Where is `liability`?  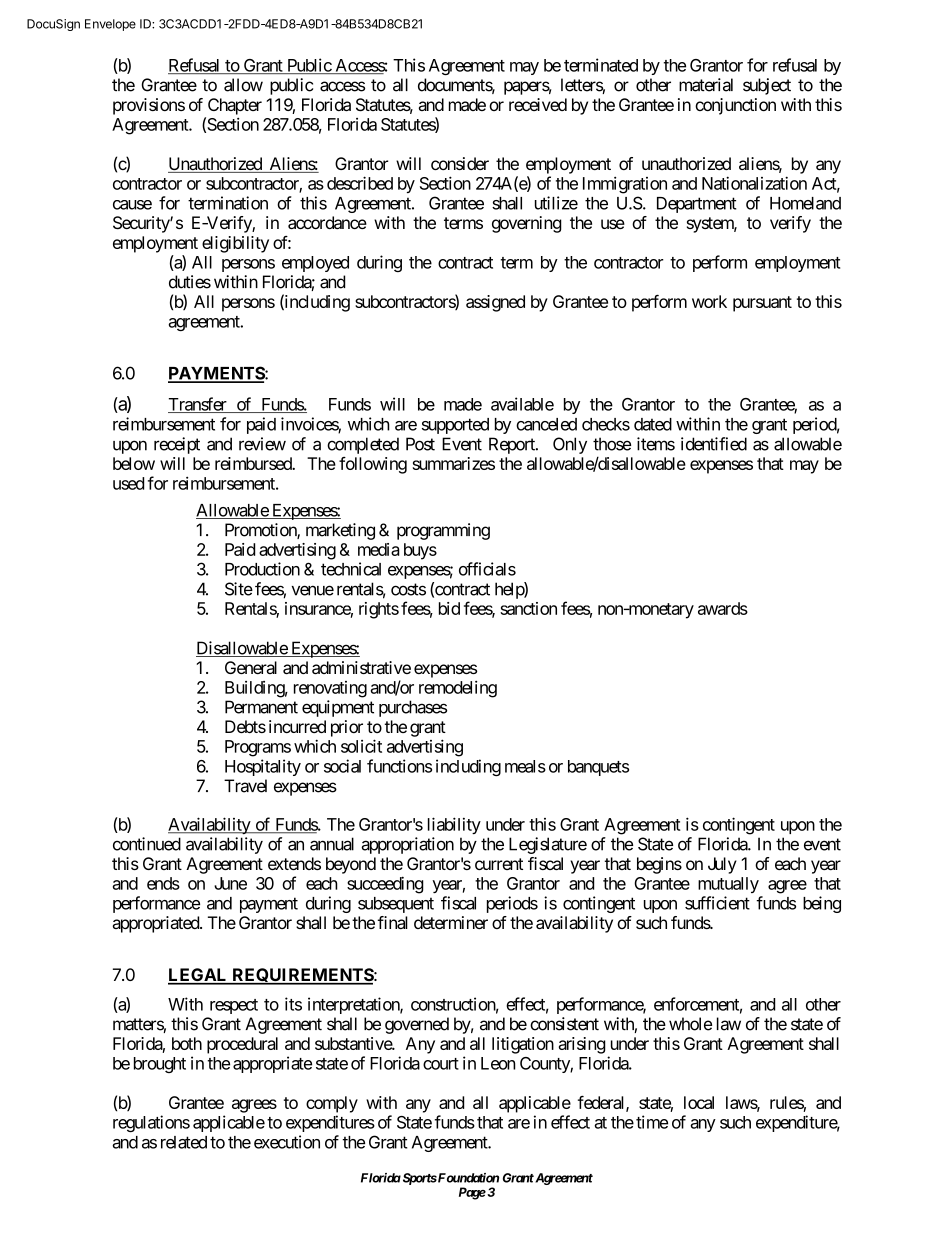
liability is located at coordinates (454, 825).
